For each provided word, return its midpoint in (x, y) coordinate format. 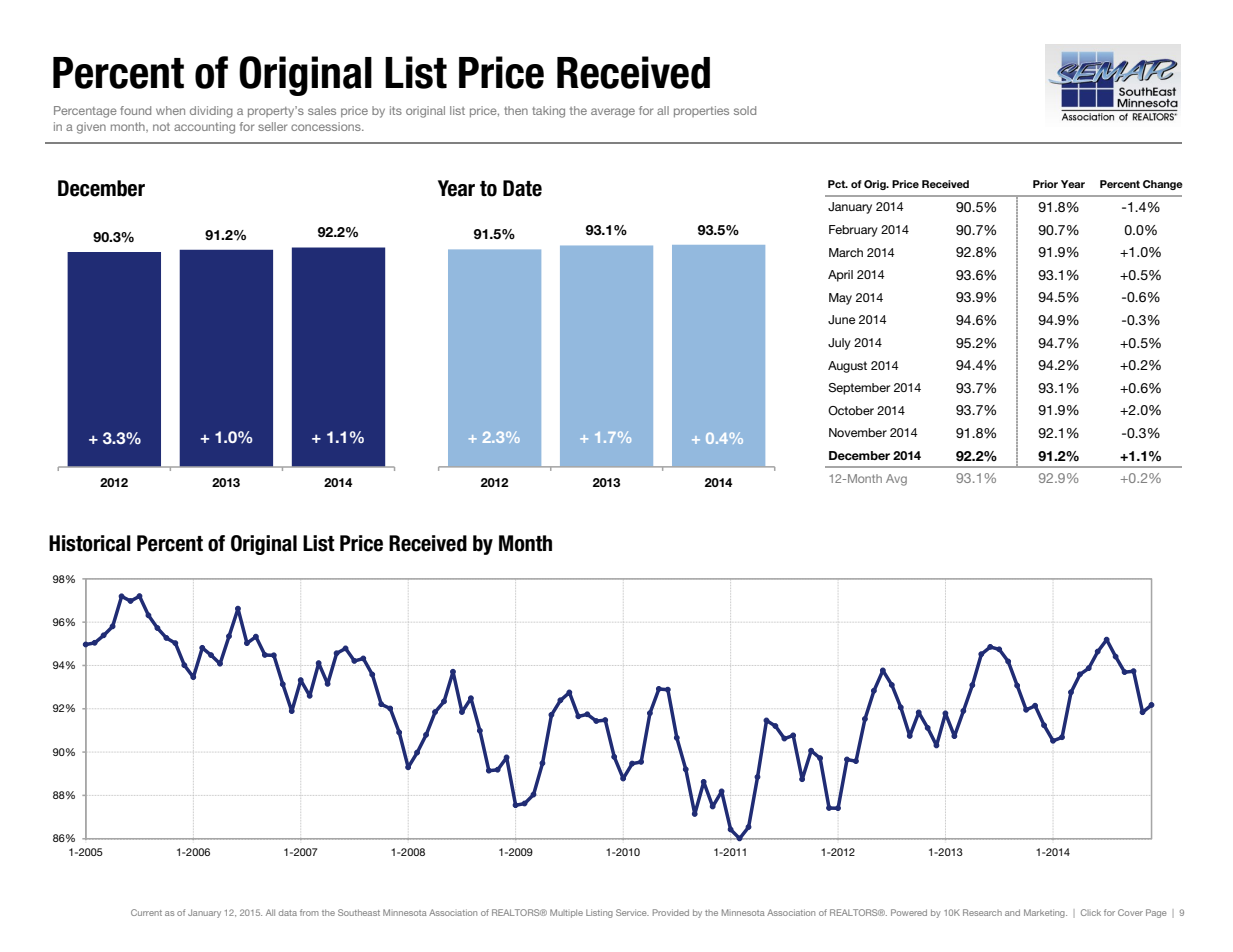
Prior (1045, 184)
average (613, 113)
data (288, 913)
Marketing (1045, 913)
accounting (204, 128)
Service (632, 912)
